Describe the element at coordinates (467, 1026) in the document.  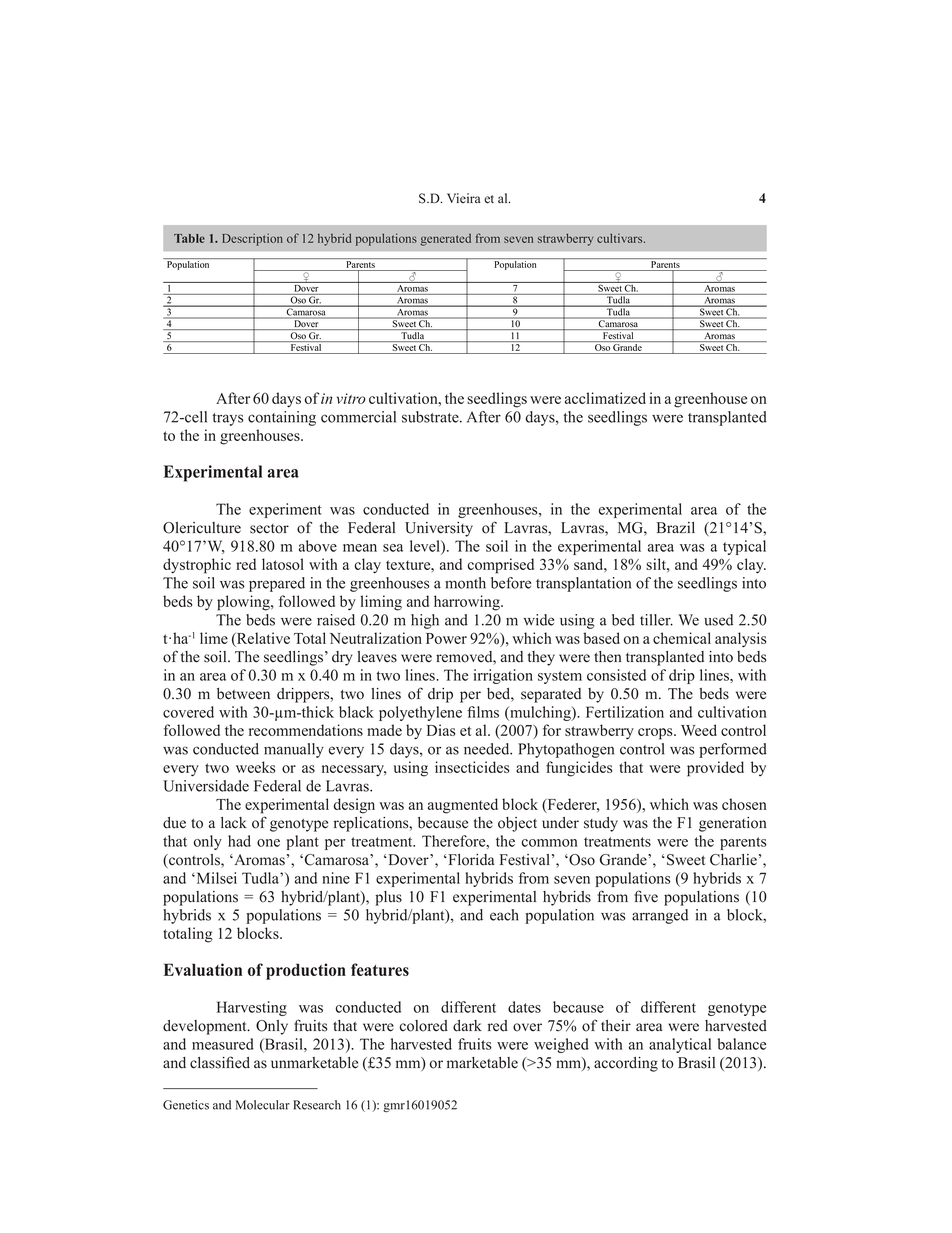
I see `dark` at that location.
